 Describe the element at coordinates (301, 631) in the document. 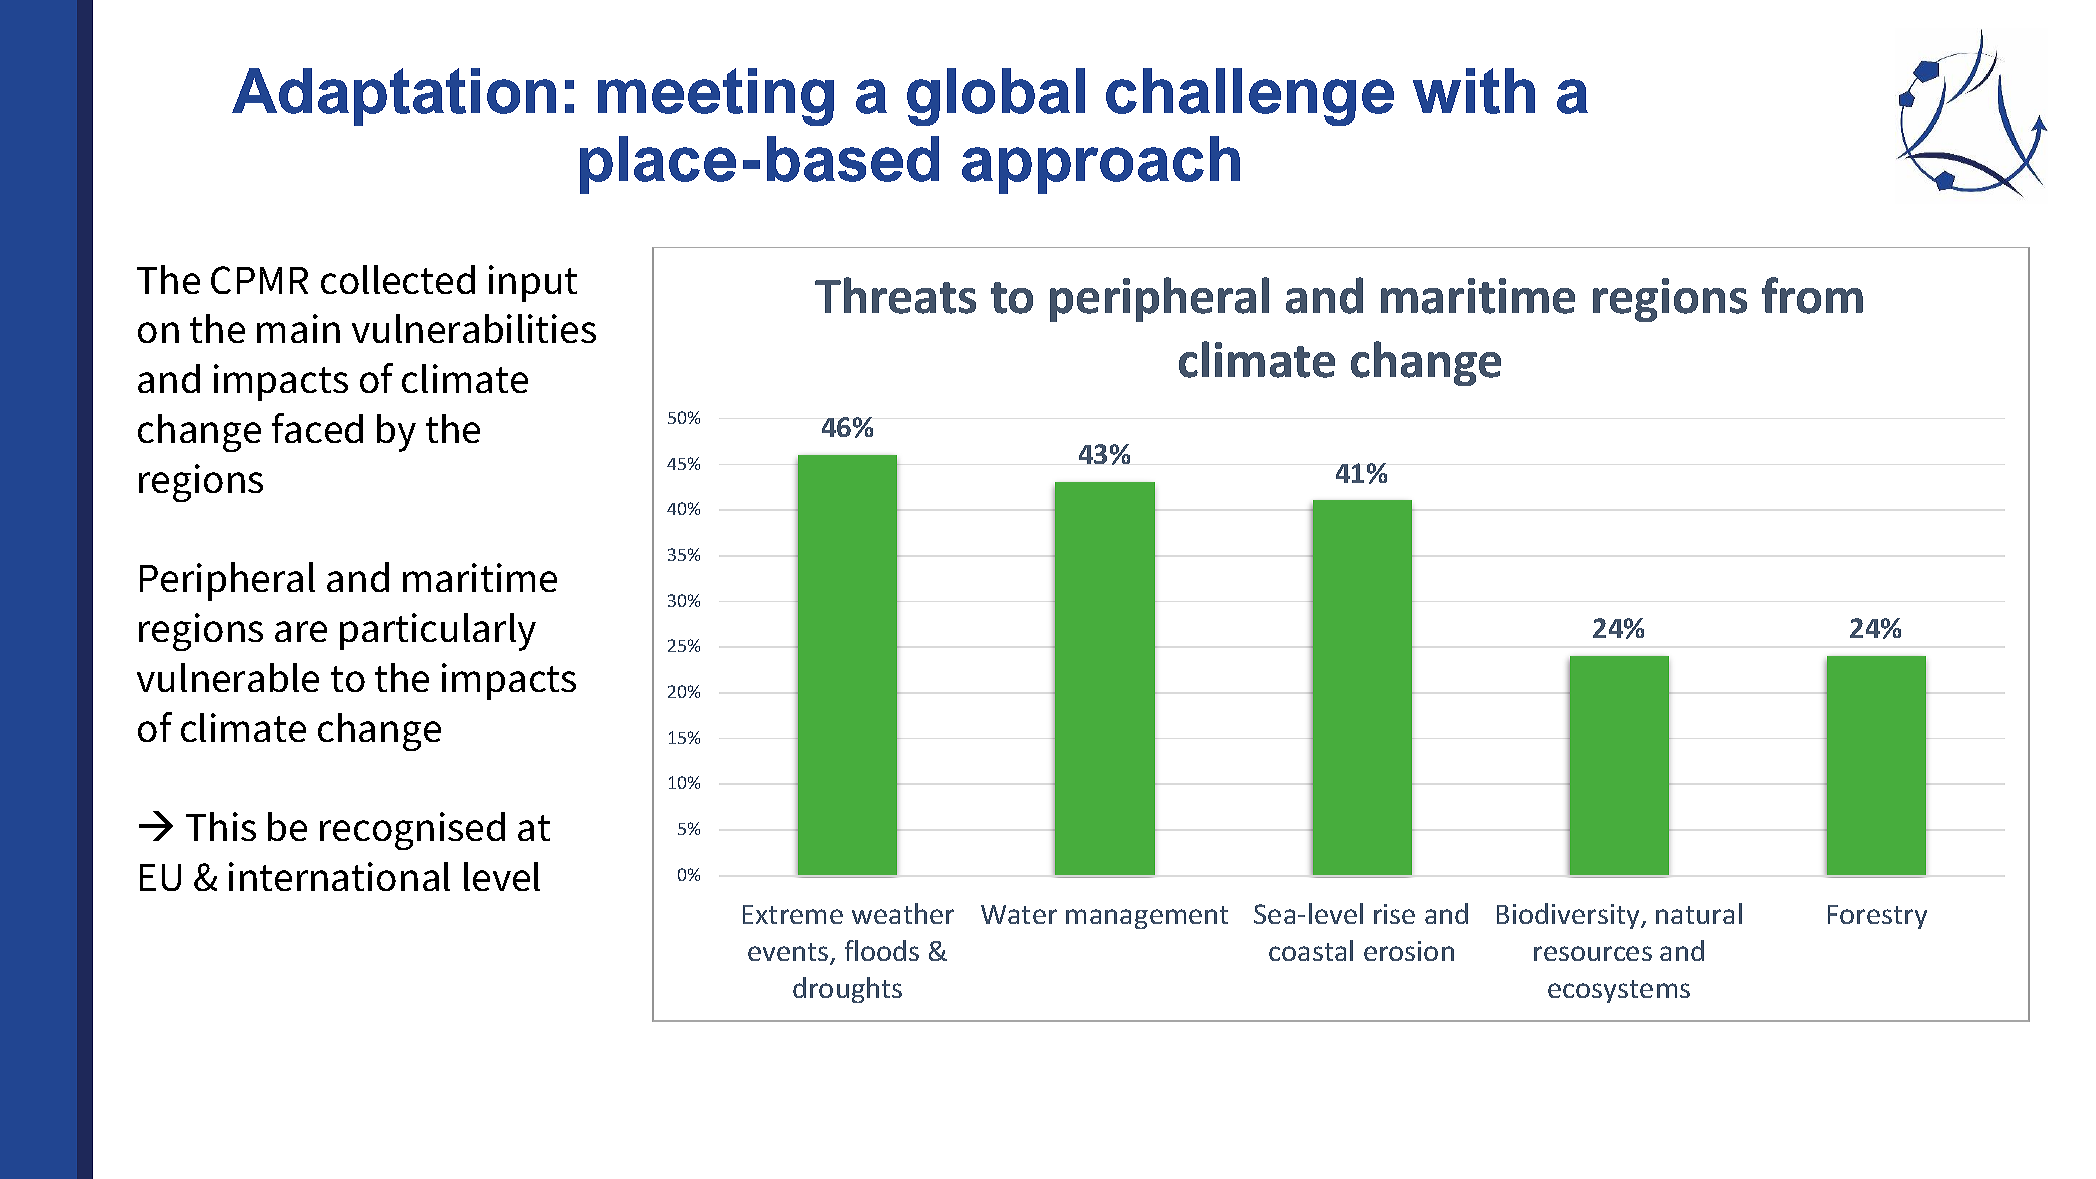

I see `are` at that location.
